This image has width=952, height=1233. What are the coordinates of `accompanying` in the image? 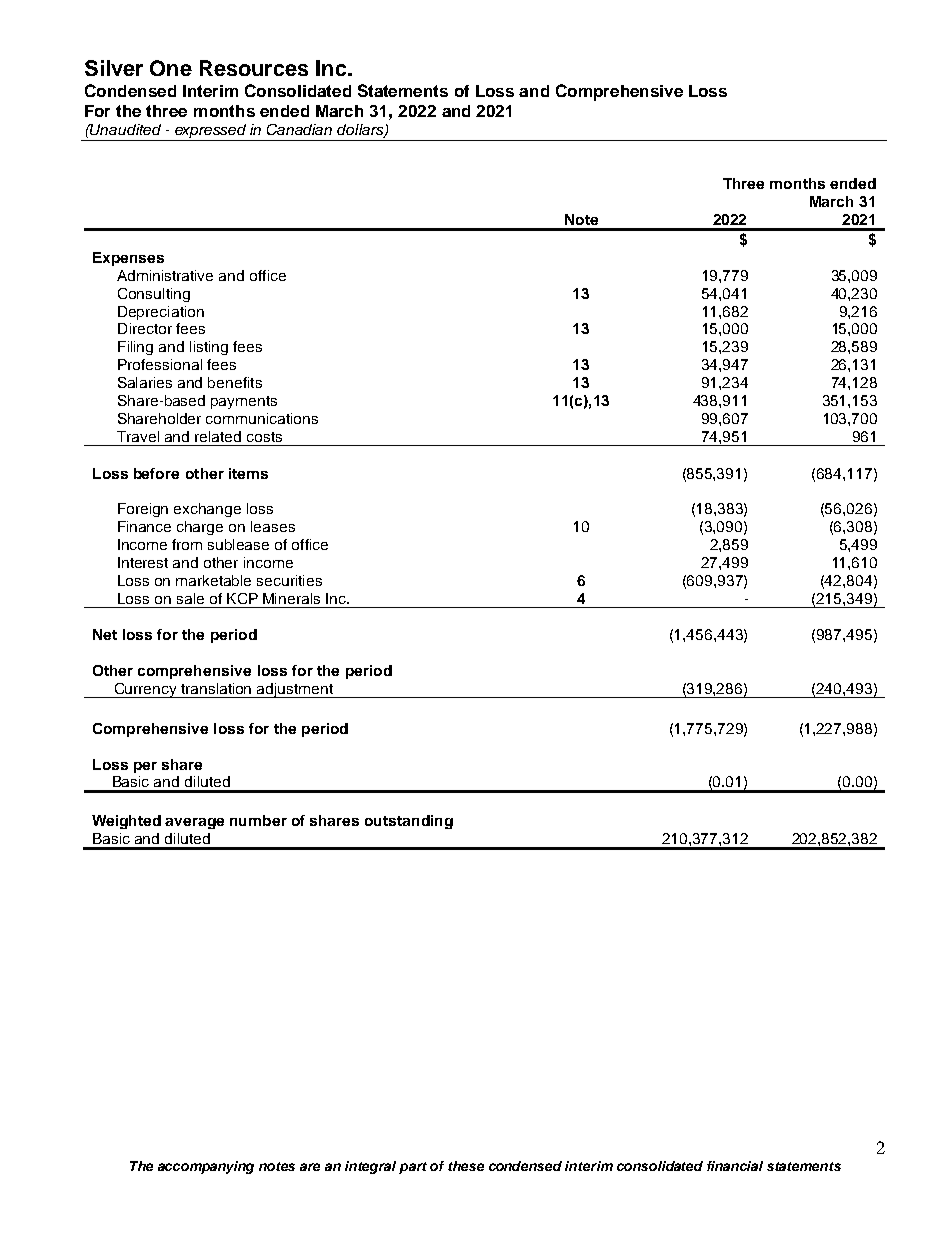 It's located at (206, 1167).
